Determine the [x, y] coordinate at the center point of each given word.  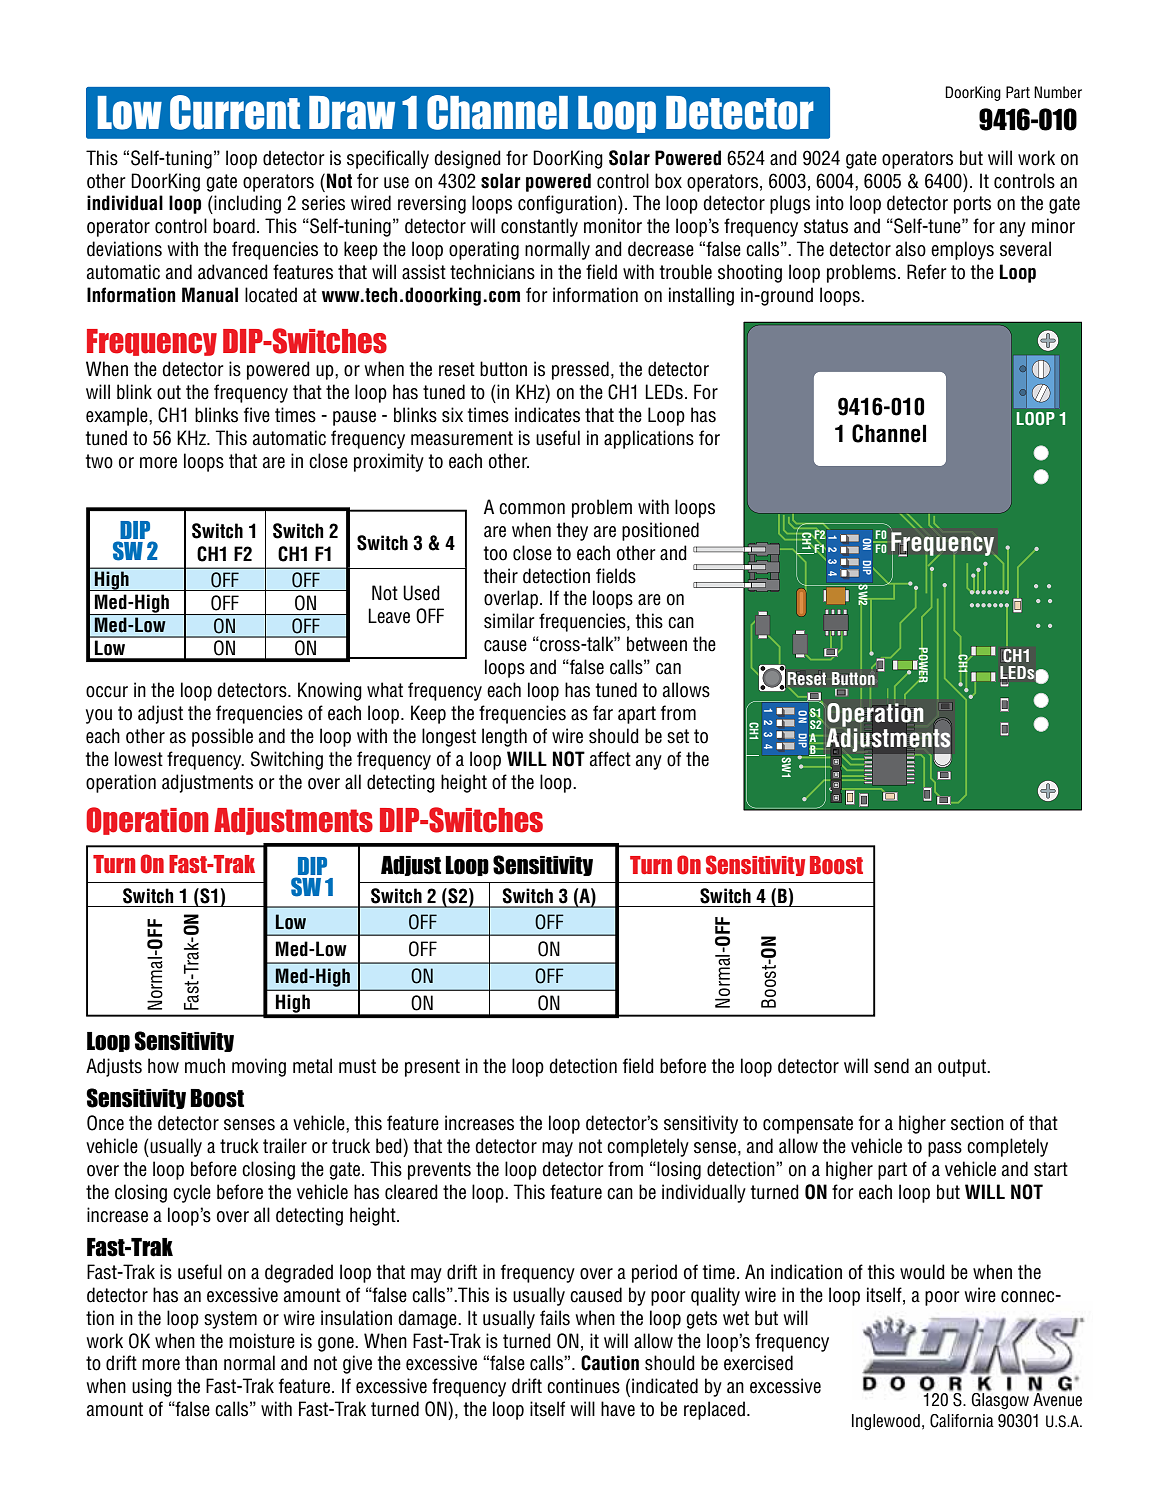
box [668, 181]
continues [583, 1386]
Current [235, 112]
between [657, 644]
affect [610, 759]
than [201, 1363]
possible [222, 737]
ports [972, 205]
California [962, 1421]
